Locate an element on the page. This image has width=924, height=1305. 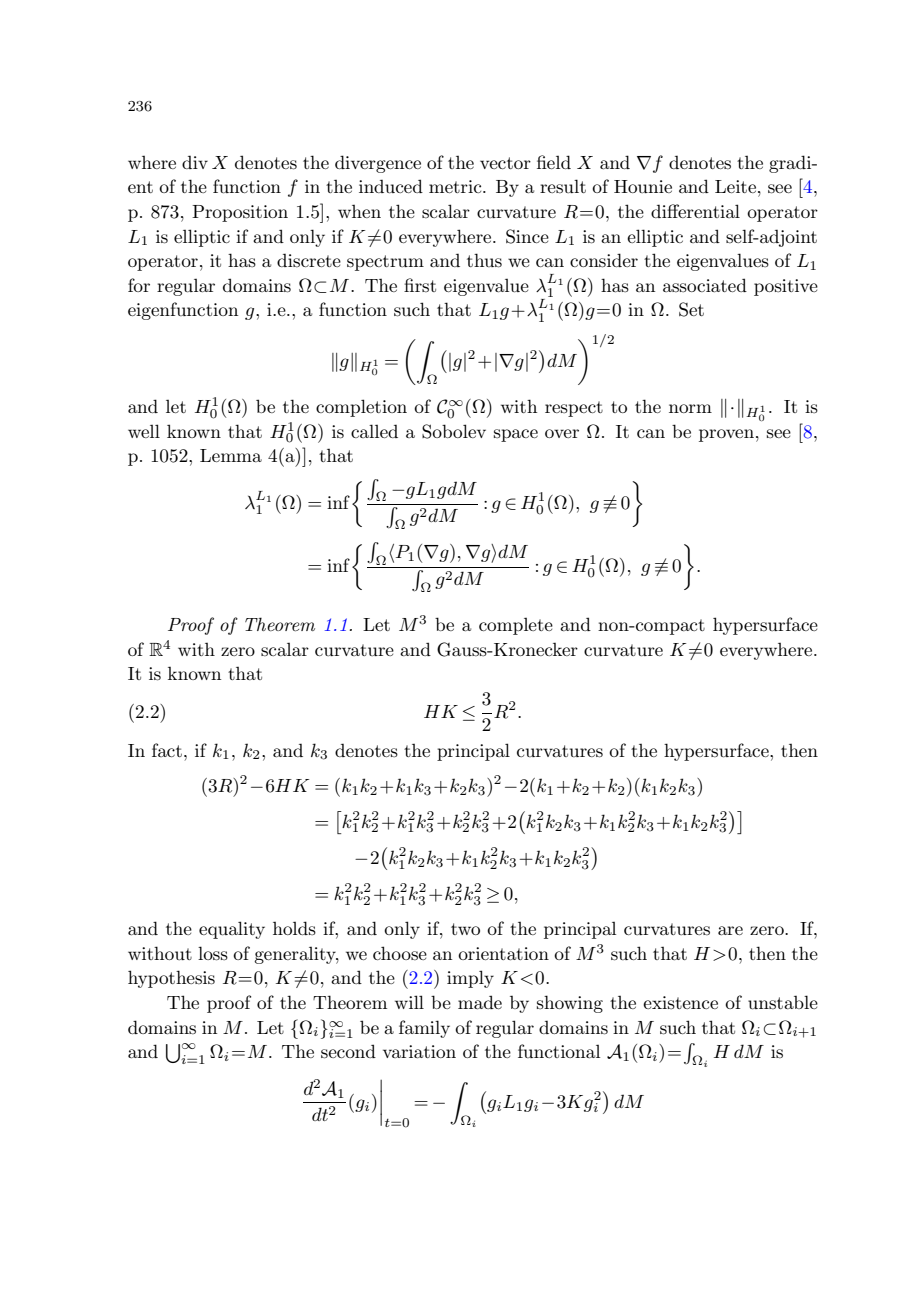
existence is located at coordinates (680, 1002).
